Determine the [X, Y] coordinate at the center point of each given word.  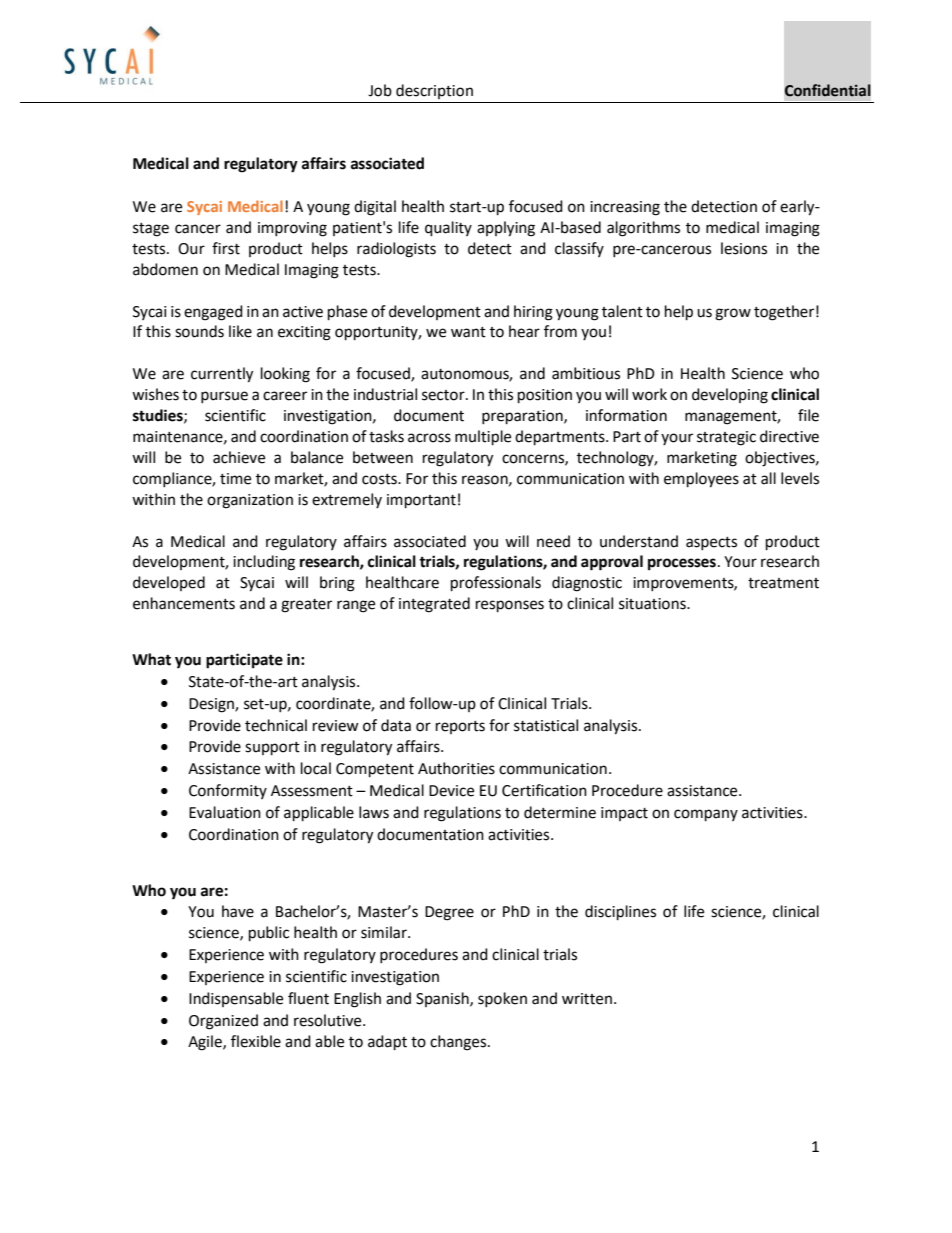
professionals [496, 584]
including [264, 563]
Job [380, 90]
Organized [223, 1022]
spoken [502, 999]
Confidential [828, 90]
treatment [783, 583]
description [434, 91]
